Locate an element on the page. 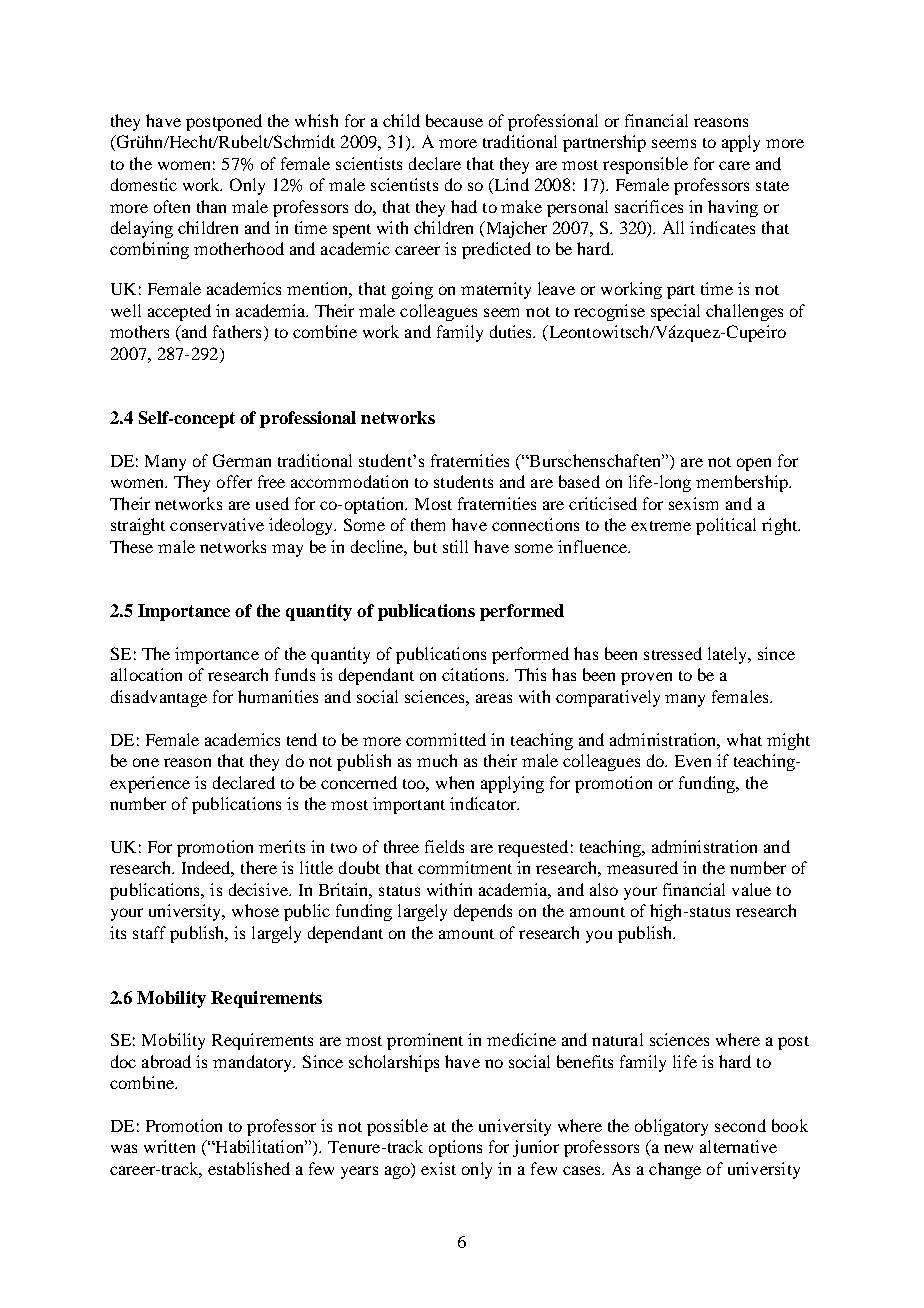 The image size is (924, 1308). options is located at coordinates (455, 1148).
